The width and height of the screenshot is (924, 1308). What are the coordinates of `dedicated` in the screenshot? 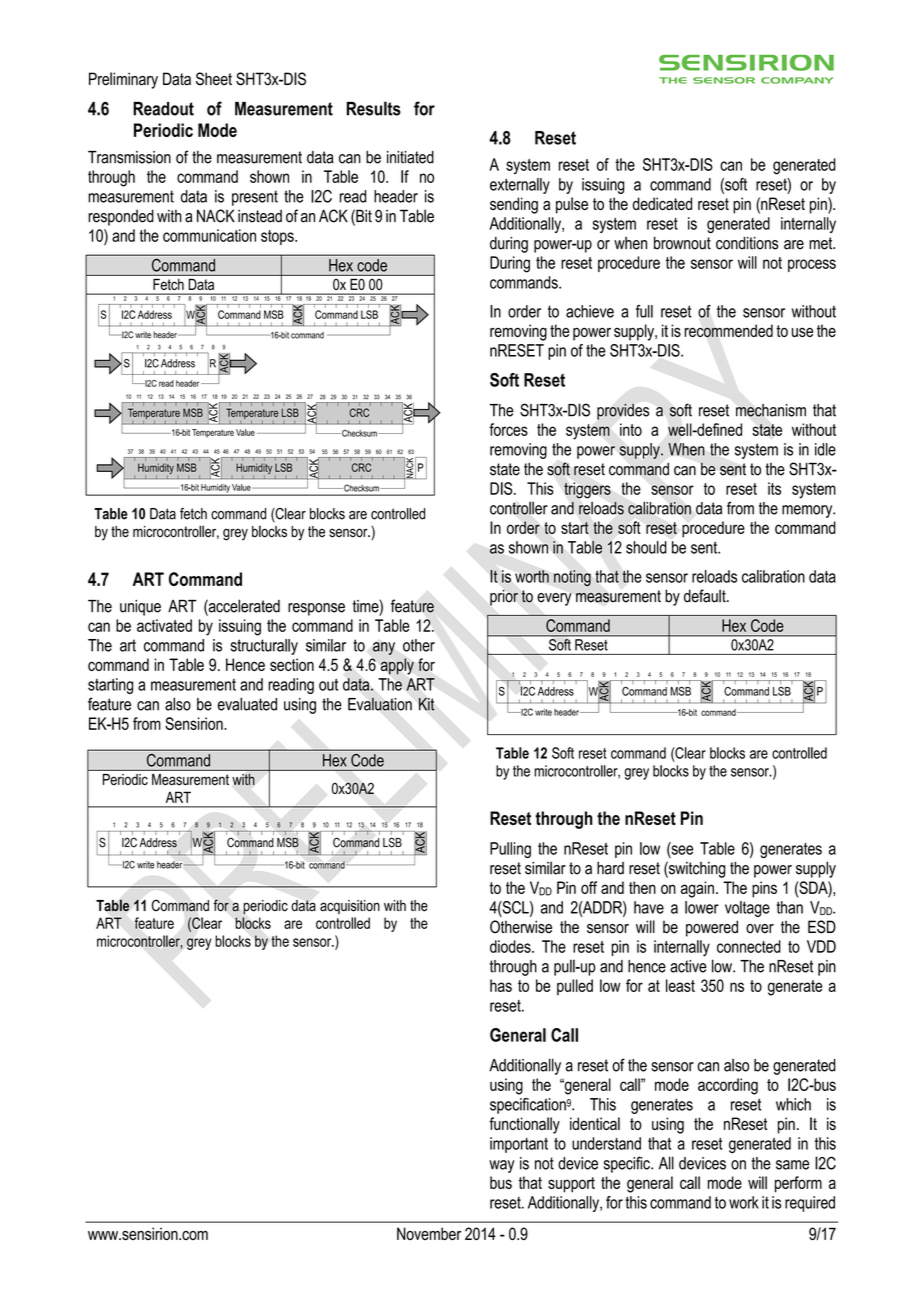 It's located at (662, 203).
